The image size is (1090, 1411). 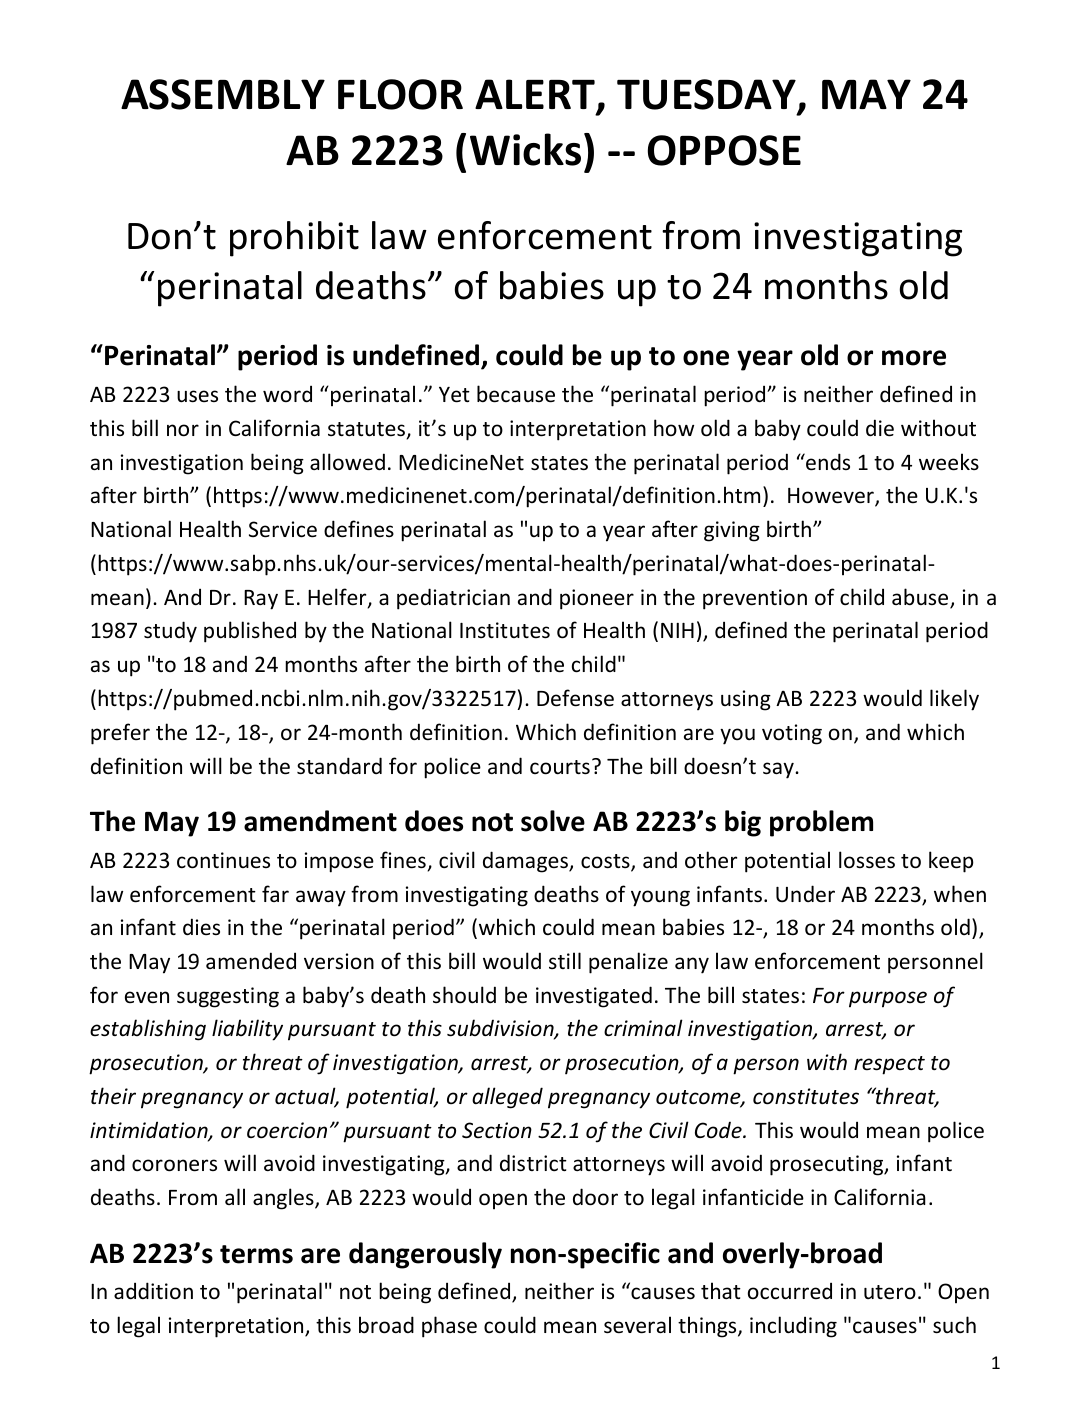 What do you see at coordinates (724, 150) in the image?
I see `OPPOSE` at bounding box center [724, 150].
